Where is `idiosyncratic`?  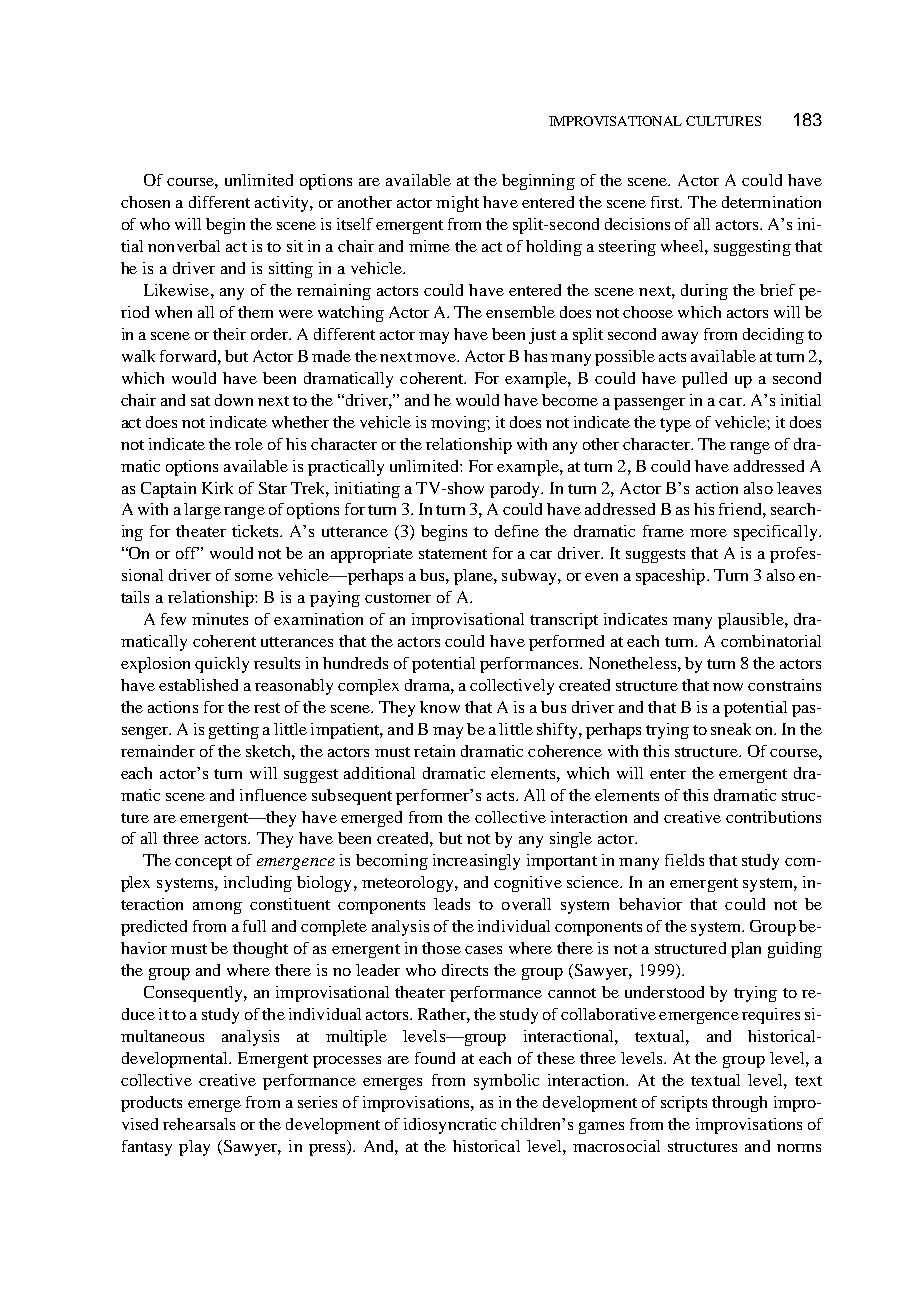
idiosyncratic is located at coordinates (450, 1126).
